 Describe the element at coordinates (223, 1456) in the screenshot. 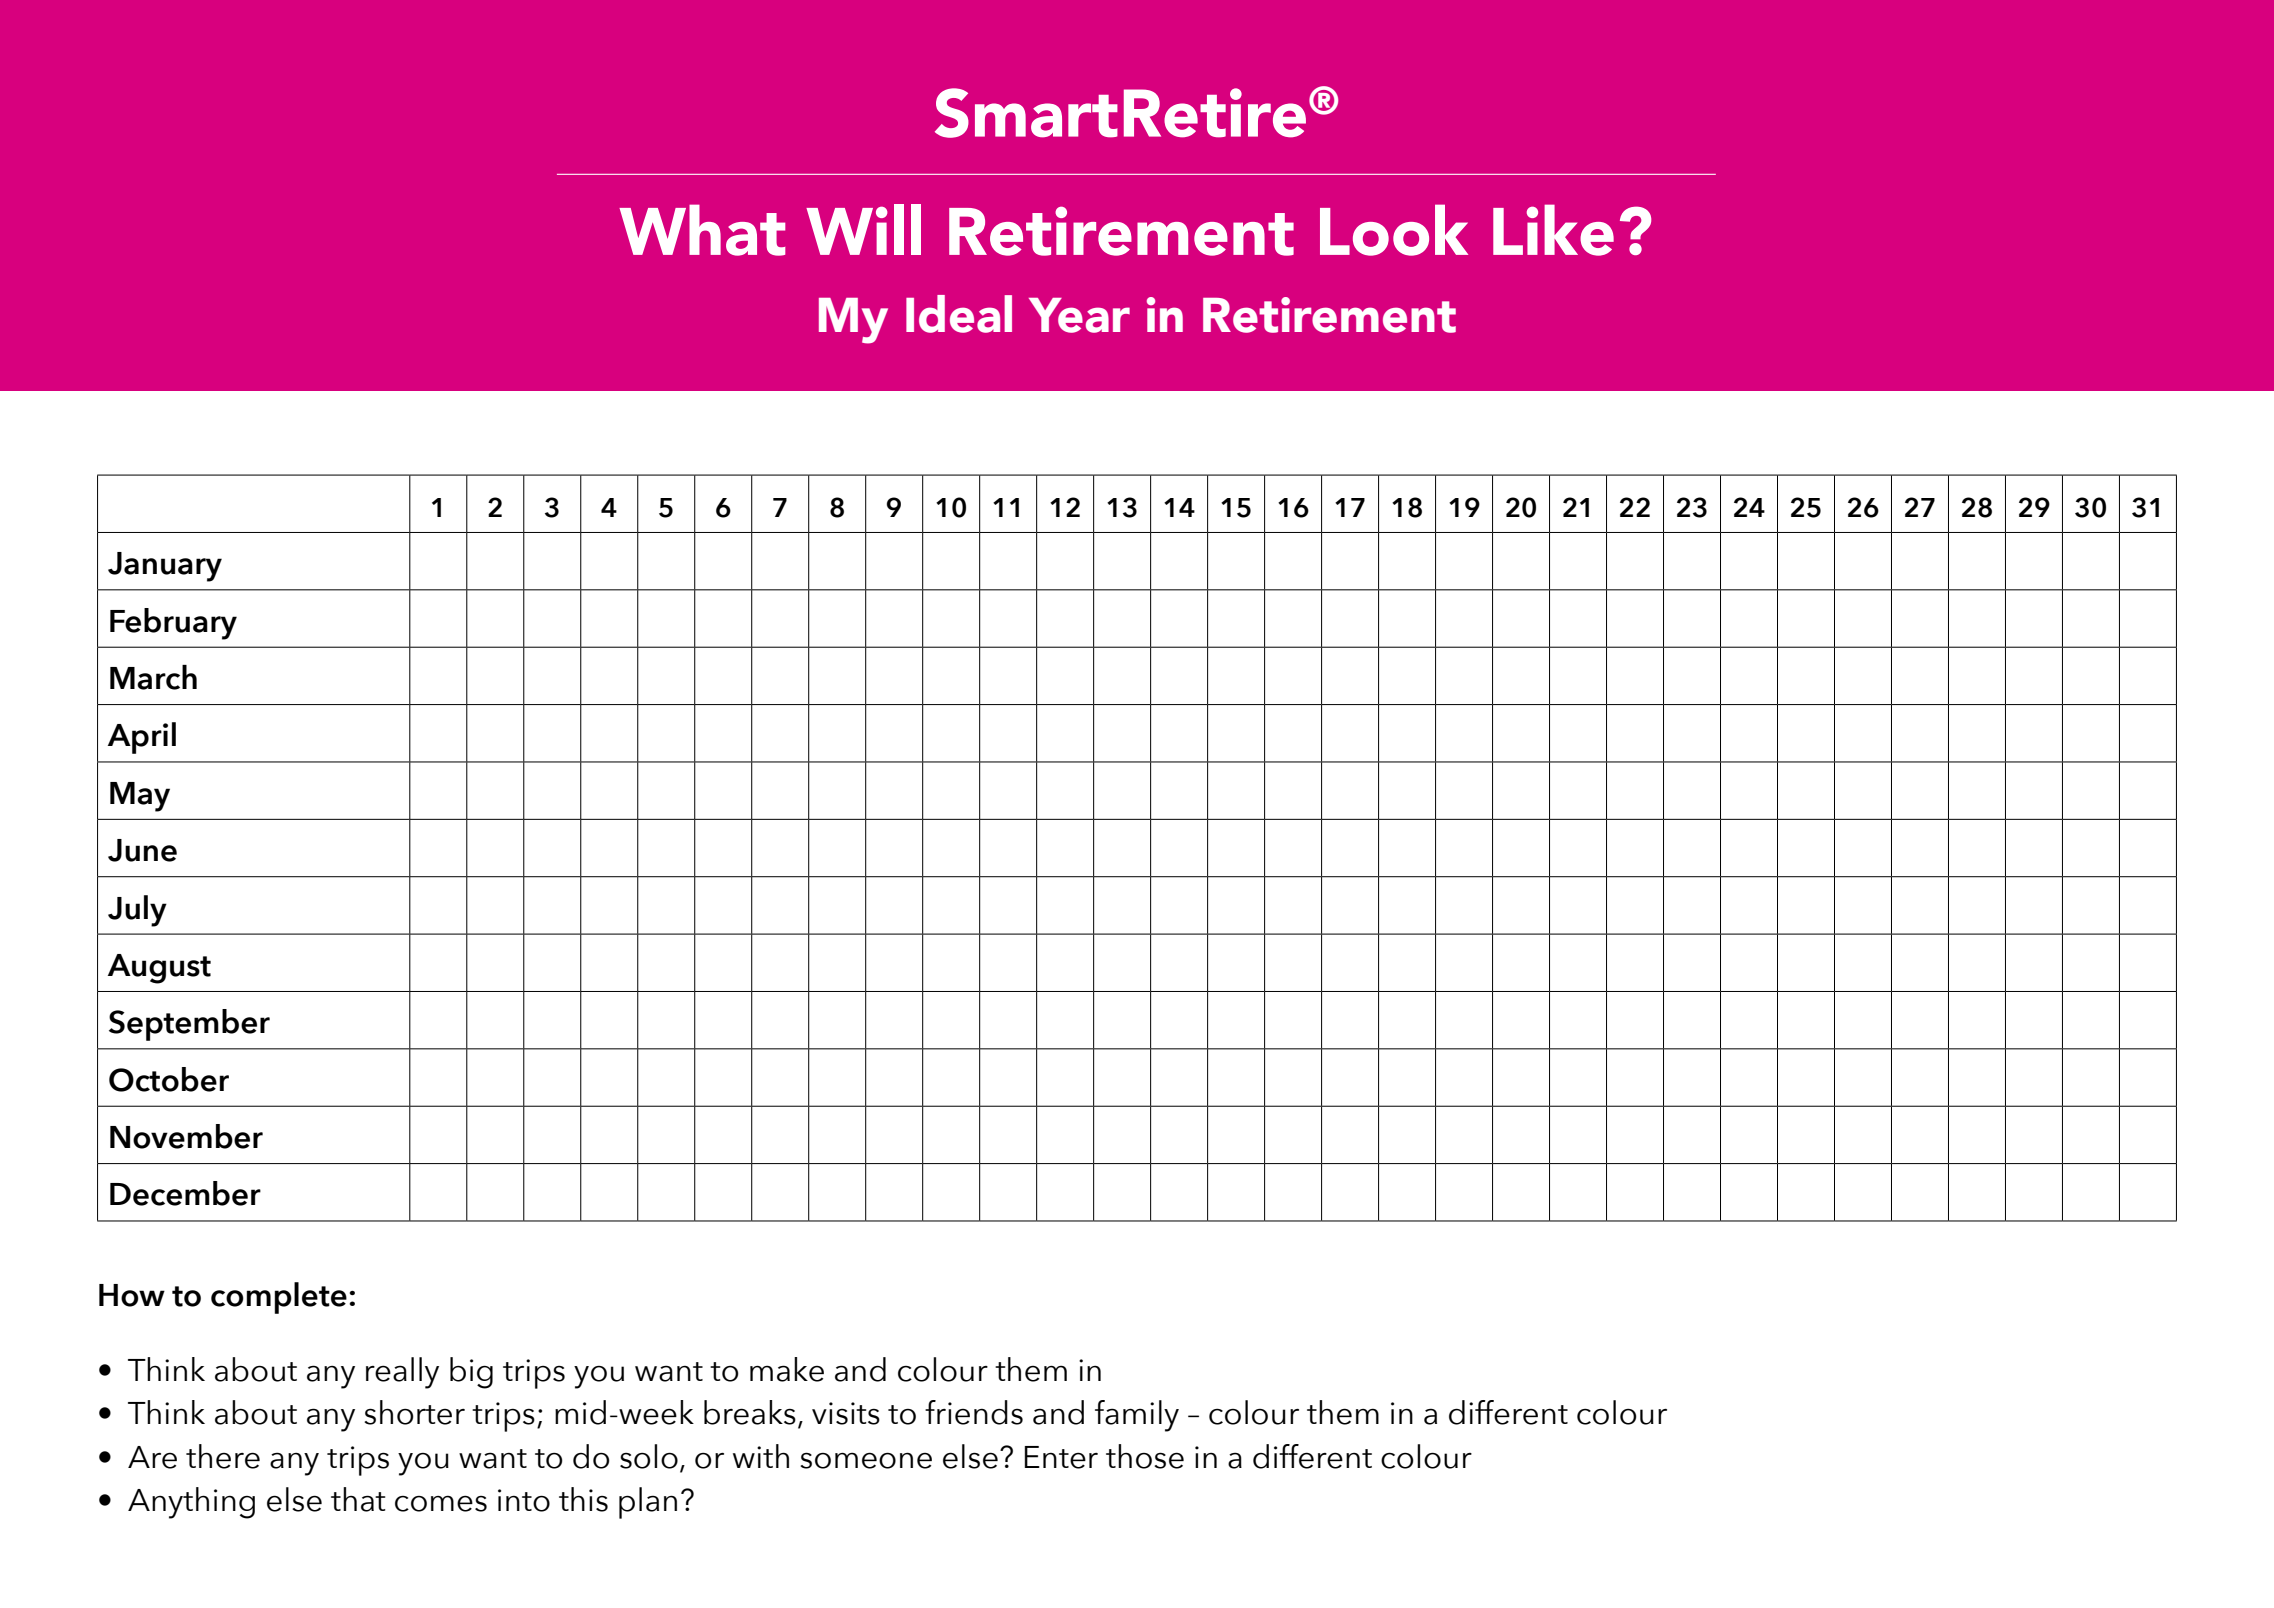

I see `there` at that location.
